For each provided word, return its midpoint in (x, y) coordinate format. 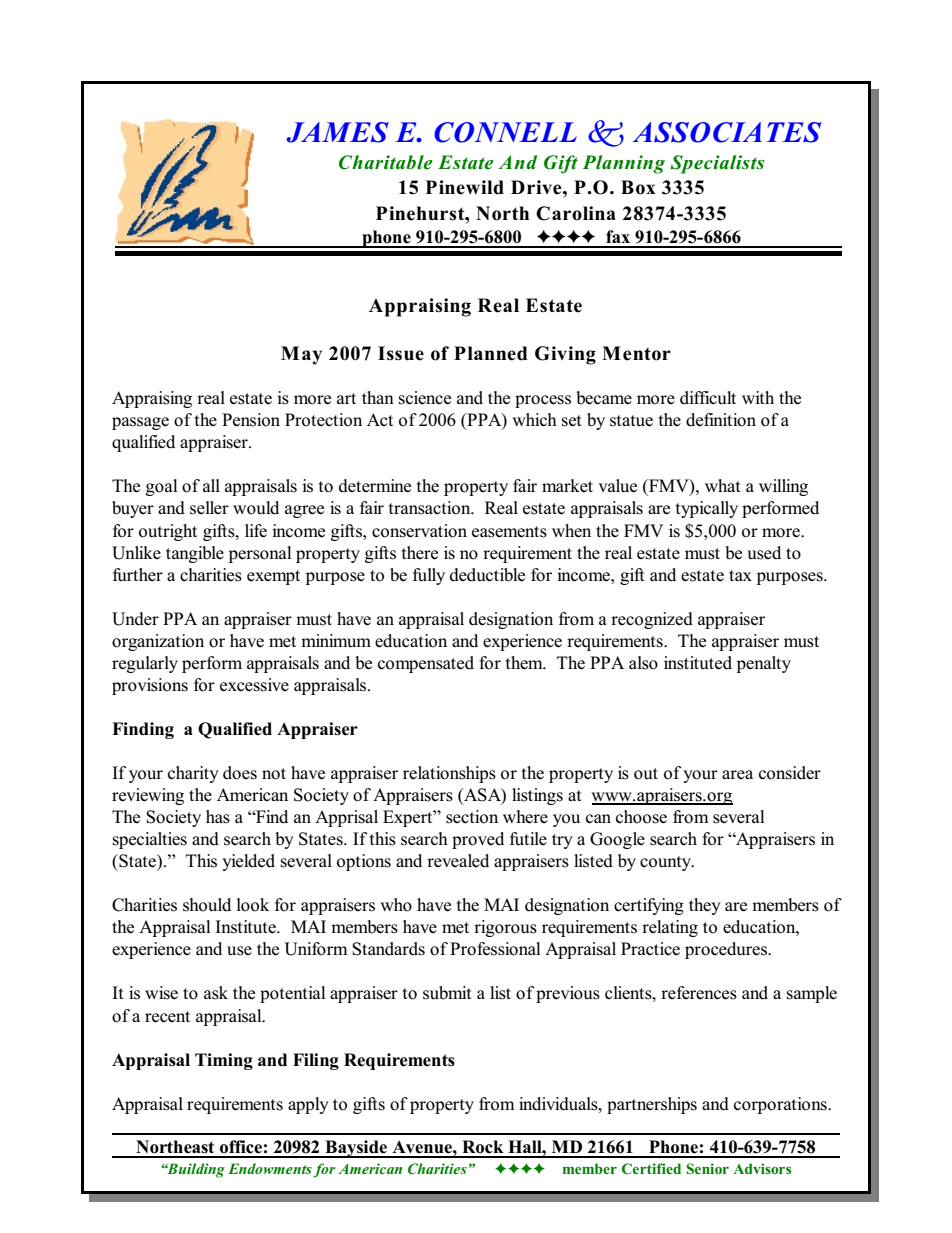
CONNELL (505, 132)
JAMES (337, 132)
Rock (483, 1147)
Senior (707, 1169)
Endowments (270, 1168)
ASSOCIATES (727, 132)
